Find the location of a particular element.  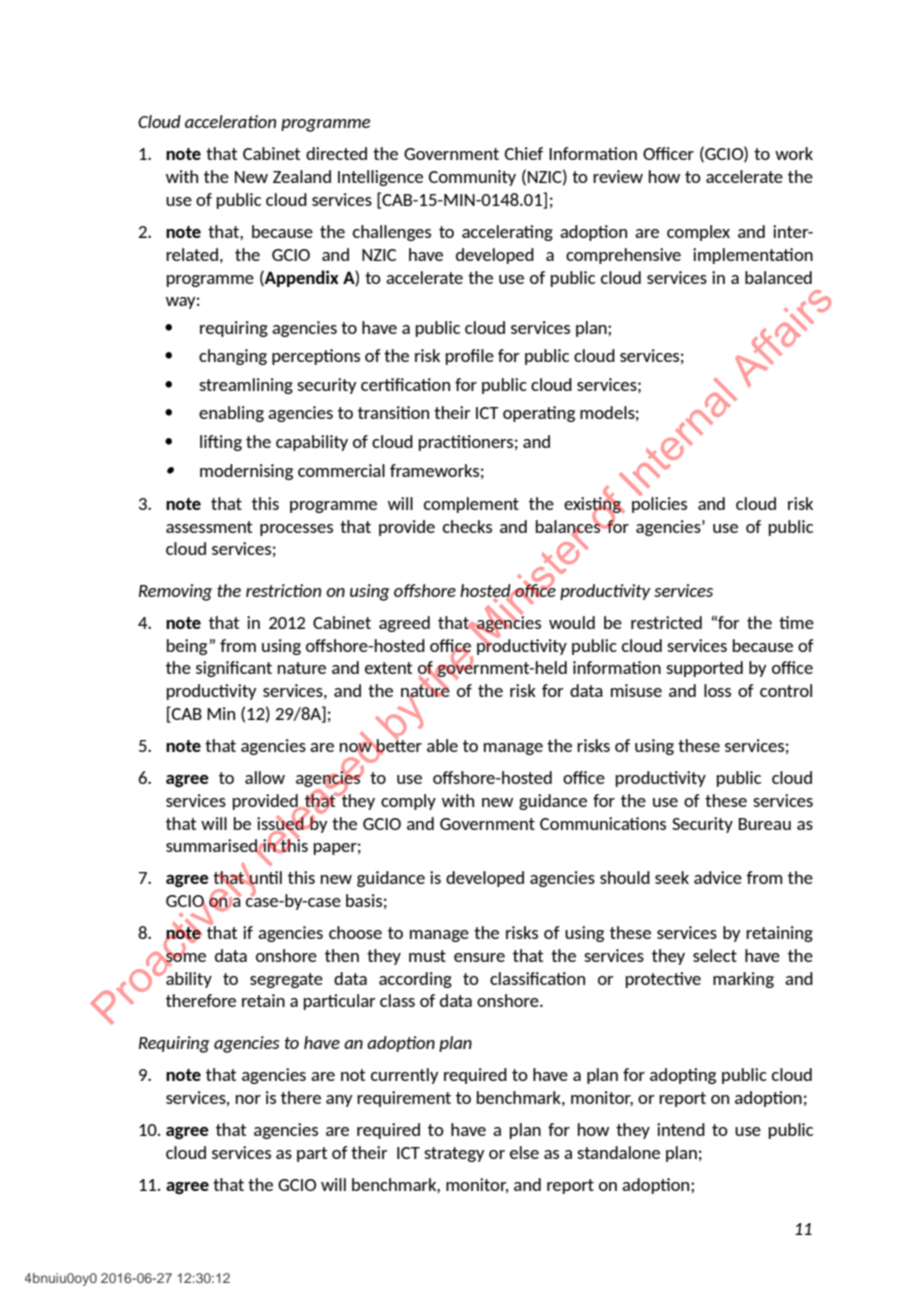

intend is located at coordinates (681, 1129).
